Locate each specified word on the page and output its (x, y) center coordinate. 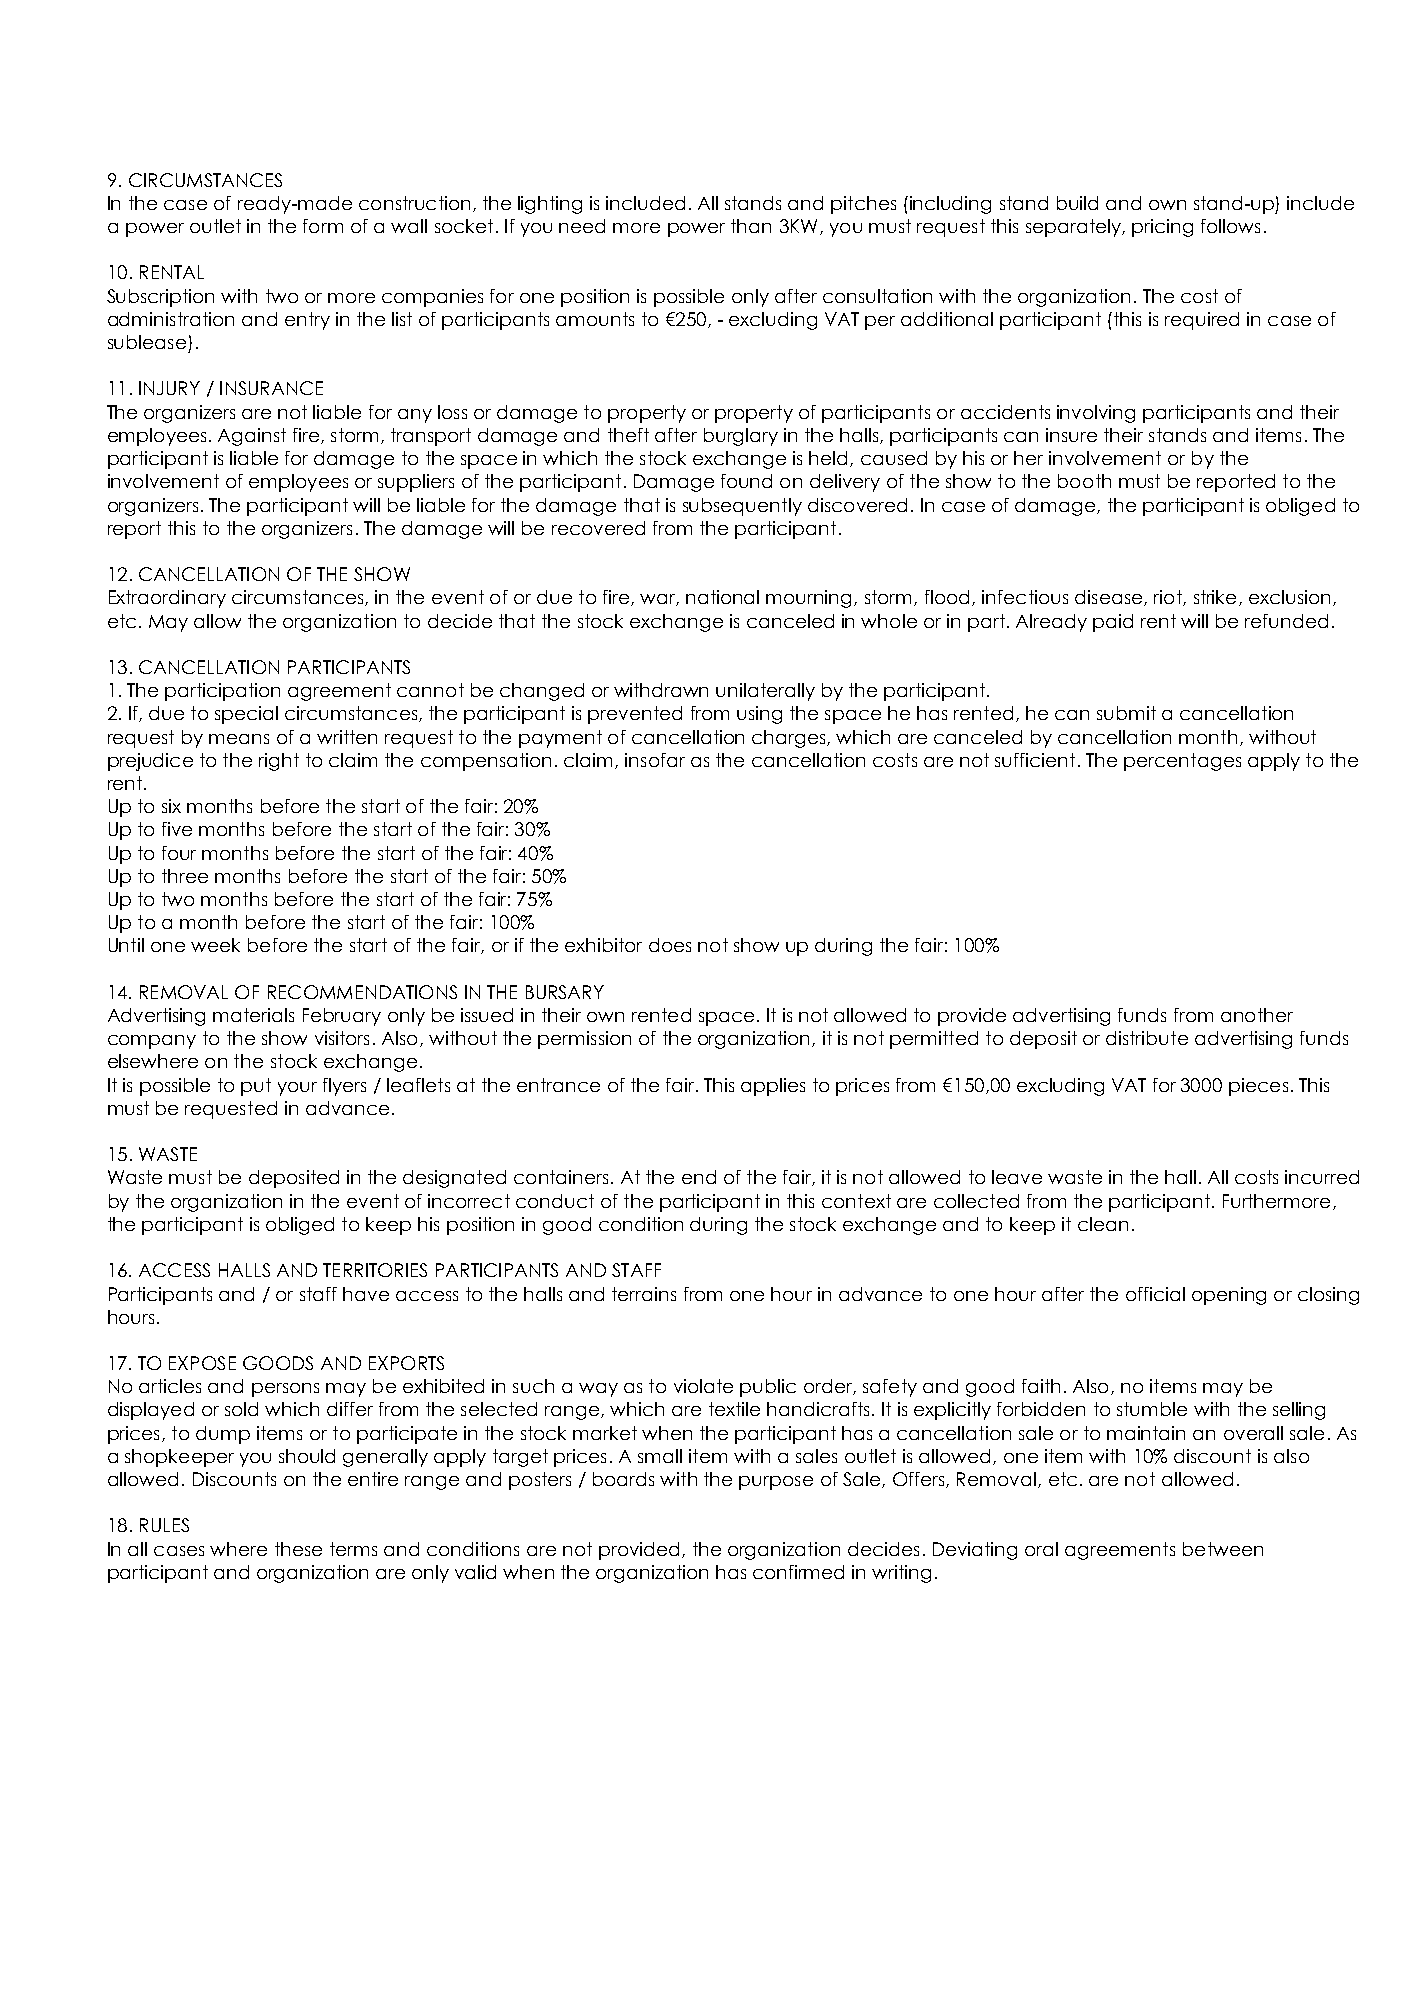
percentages (1182, 762)
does (670, 945)
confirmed (798, 1572)
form (323, 226)
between (1223, 1549)
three (185, 876)
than (751, 226)
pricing (1162, 228)
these (298, 1549)
